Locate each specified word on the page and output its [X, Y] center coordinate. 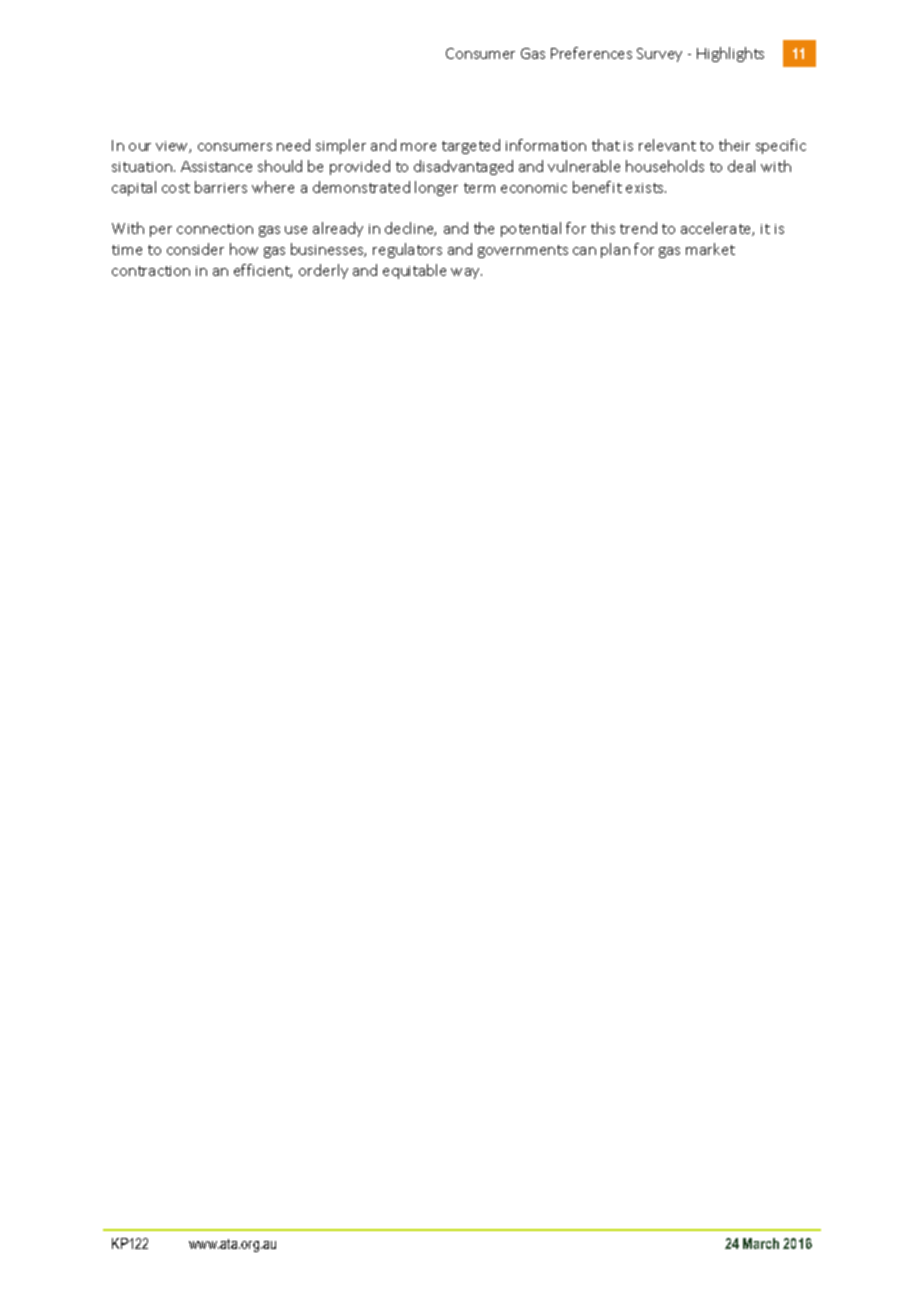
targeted [471, 146]
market [710, 249]
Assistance [216, 166]
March [761, 1243]
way [466, 273]
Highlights [730, 54]
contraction [151, 271]
